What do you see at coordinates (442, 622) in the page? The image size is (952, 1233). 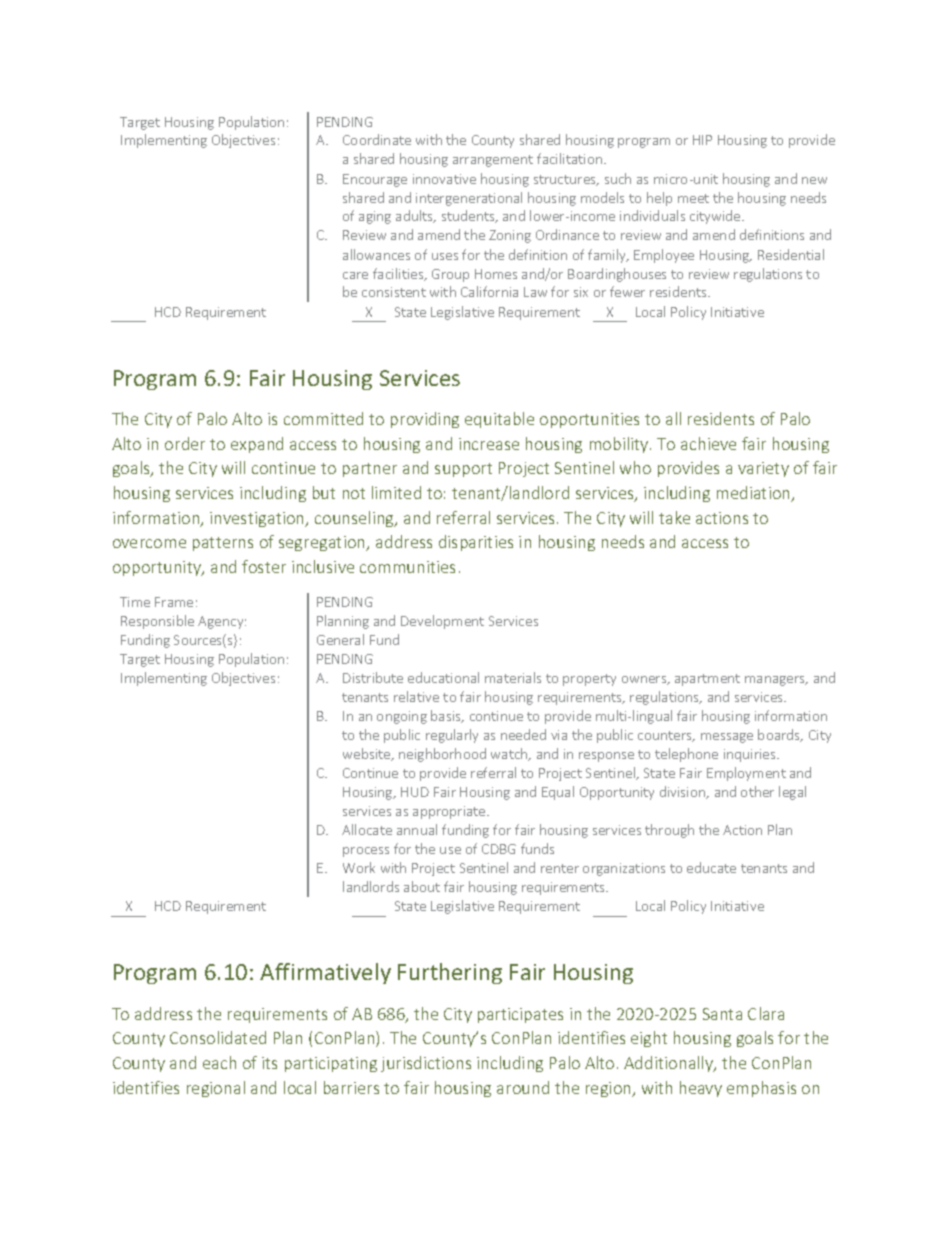 I see `Development` at bounding box center [442, 622].
